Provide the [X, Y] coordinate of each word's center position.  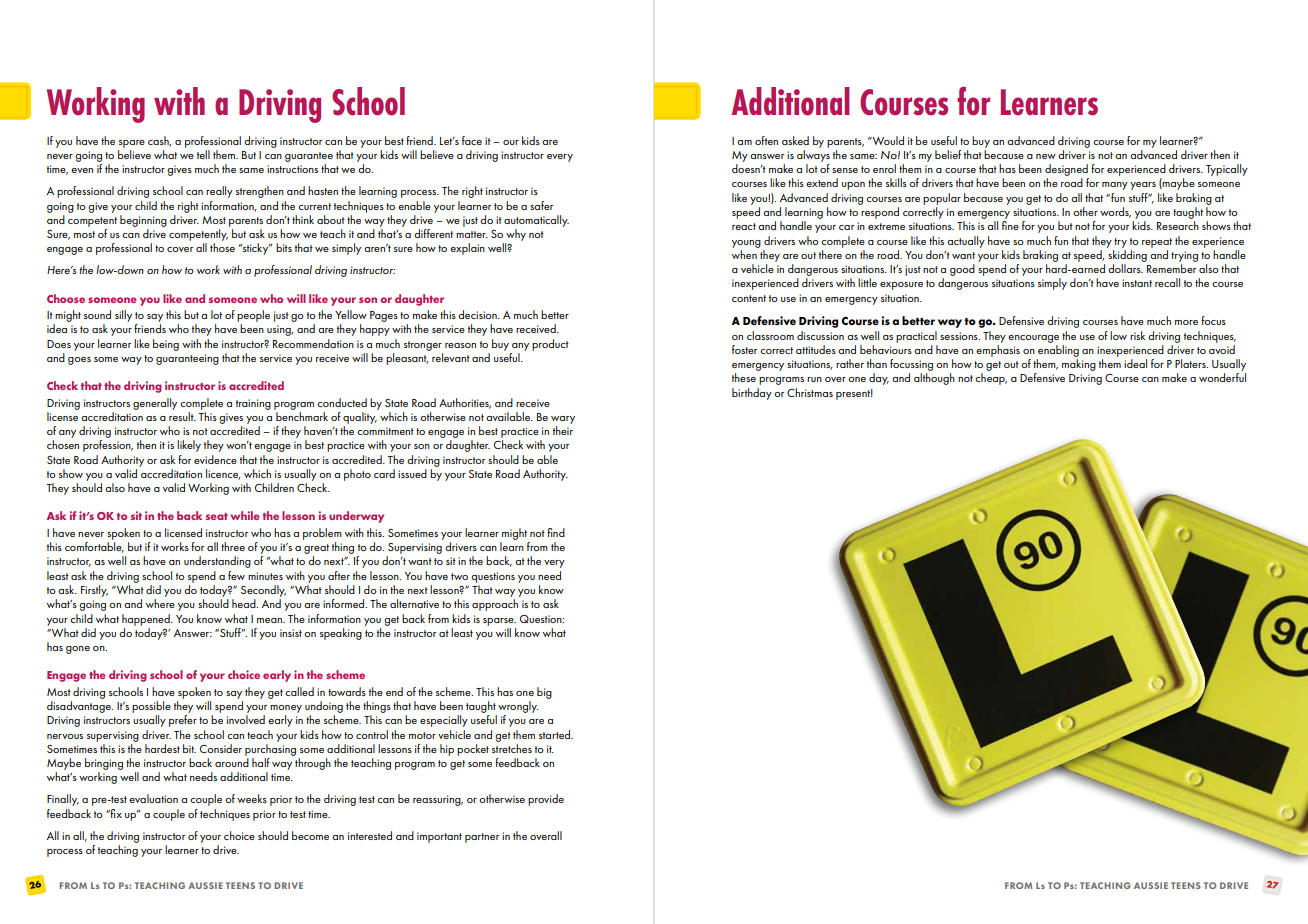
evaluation [153, 798]
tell [203, 154]
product [550, 345]
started [556, 734]
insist [291, 633]
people [253, 316]
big [544, 693]
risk [1137, 335]
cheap [991, 379]
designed [1066, 170]
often [766, 140]
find [556, 532]
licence [223, 474]
